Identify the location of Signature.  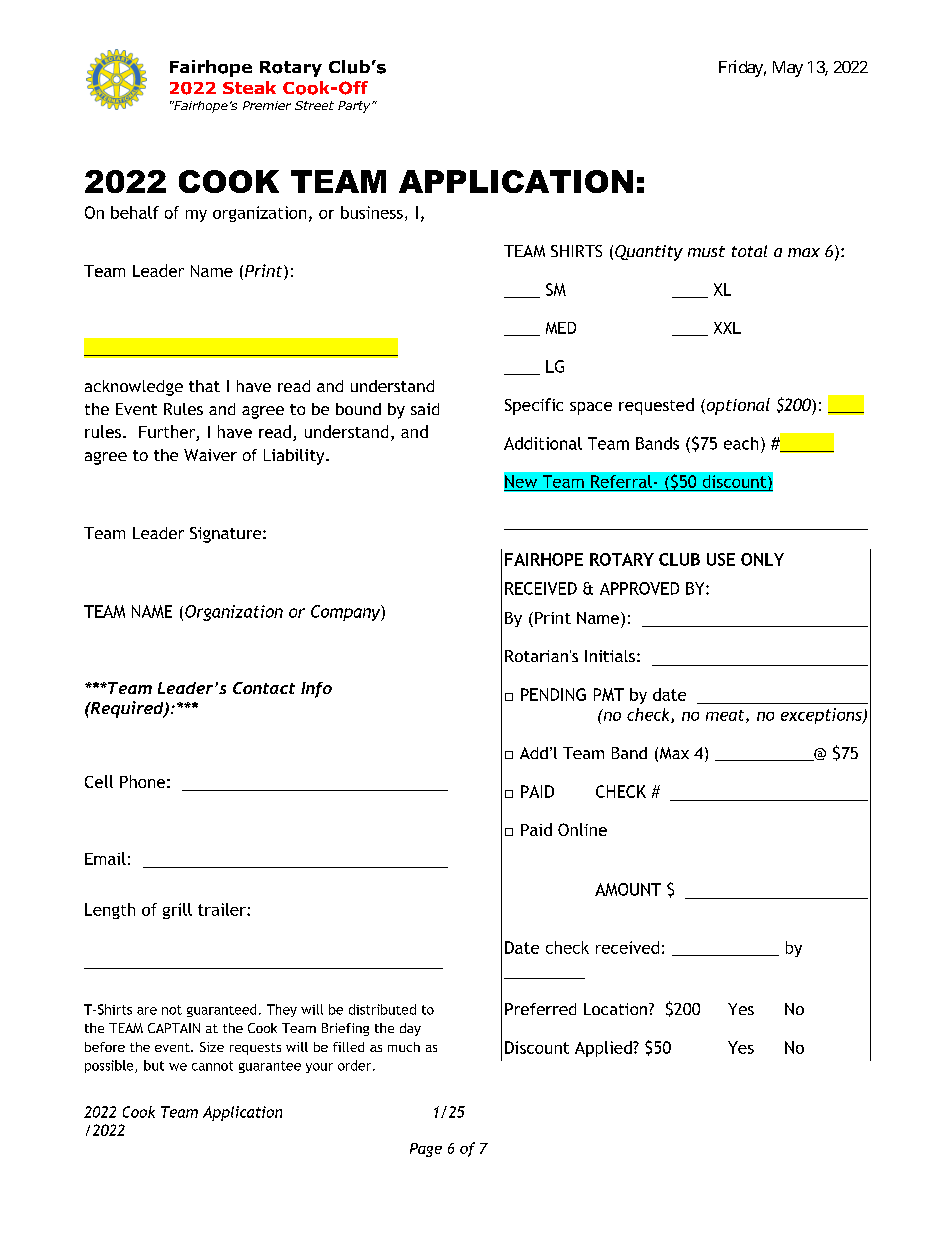
(227, 535).
